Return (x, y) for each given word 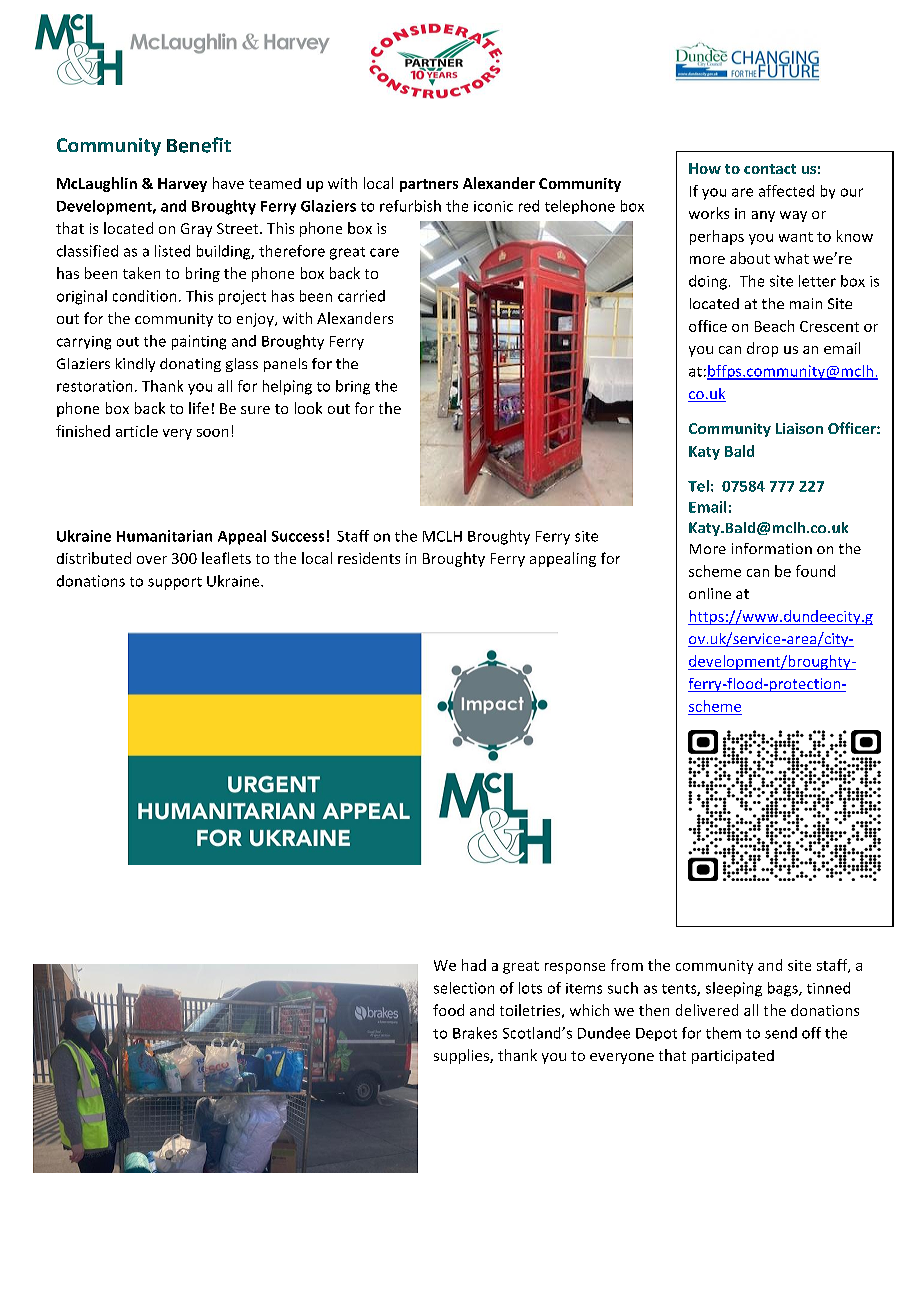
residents (369, 558)
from (627, 965)
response (575, 968)
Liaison (799, 428)
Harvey (182, 185)
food (448, 1010)
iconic (493, 206)
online (710, 593)
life (199, 408)
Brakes (475, 1033)
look (308, 408)
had (474, 965)
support (175, 583)
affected (786, 191)
